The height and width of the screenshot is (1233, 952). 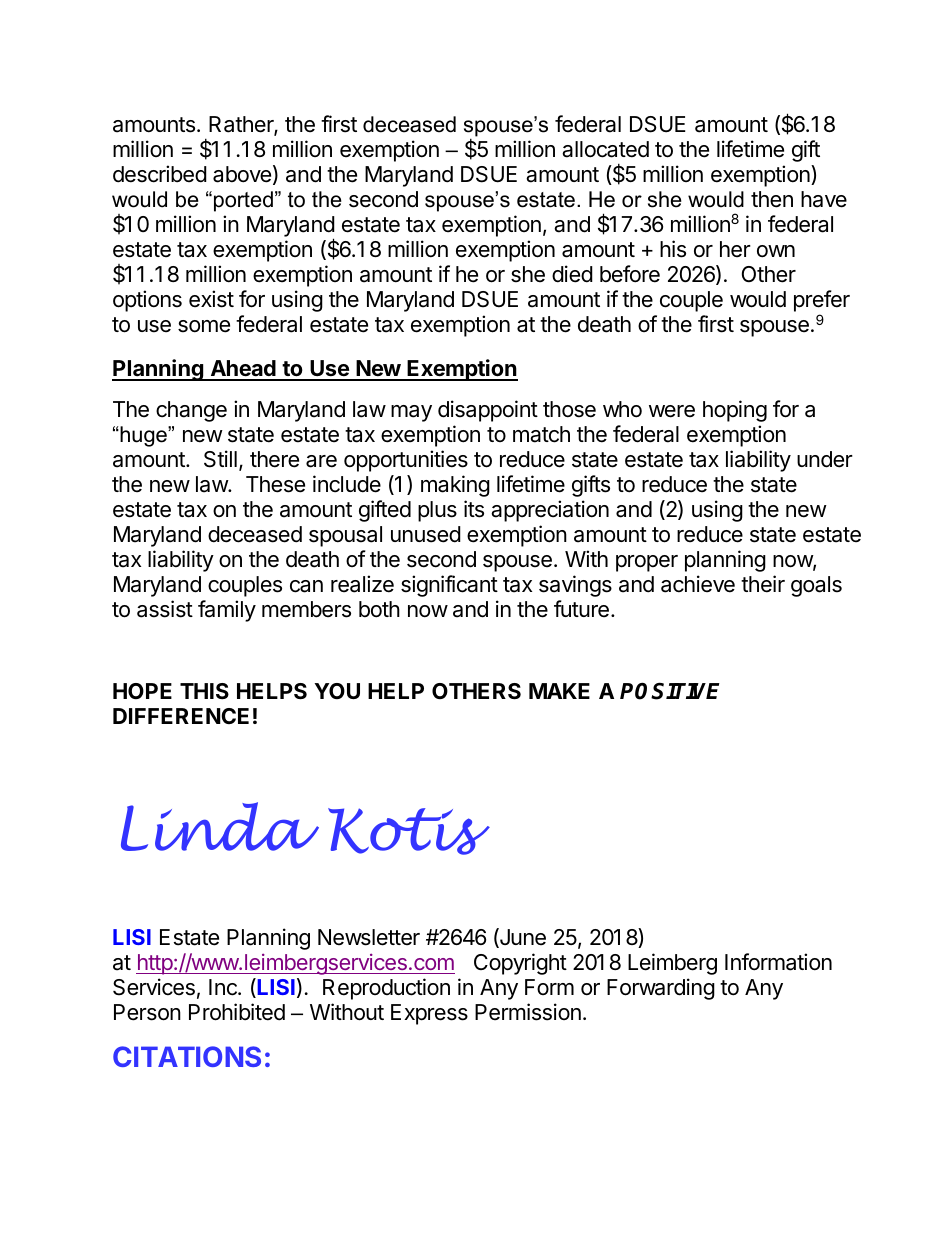 What do you see at coordinates (735, 411) in the screenshot?
I see `hoping` at bounding box center [735, 411].
